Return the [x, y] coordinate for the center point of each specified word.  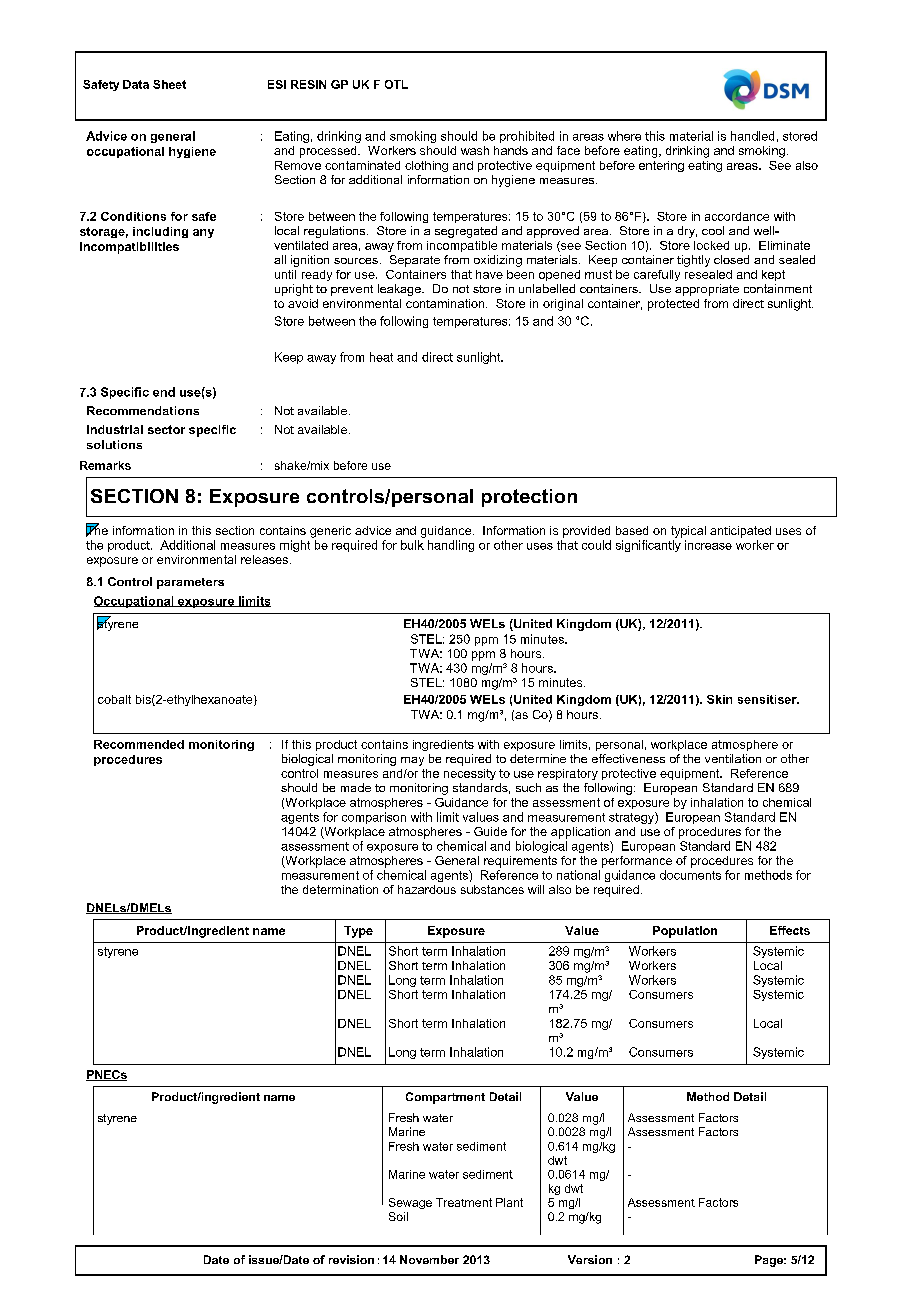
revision [351, 1259]
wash [475, 150]
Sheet [169, 84]
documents [690, 875]
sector [166, 429]
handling [451, 546]
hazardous [427, 889]
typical [688, 532]
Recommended [139, 744]
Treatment [464, 1202]
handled [752, 136]
